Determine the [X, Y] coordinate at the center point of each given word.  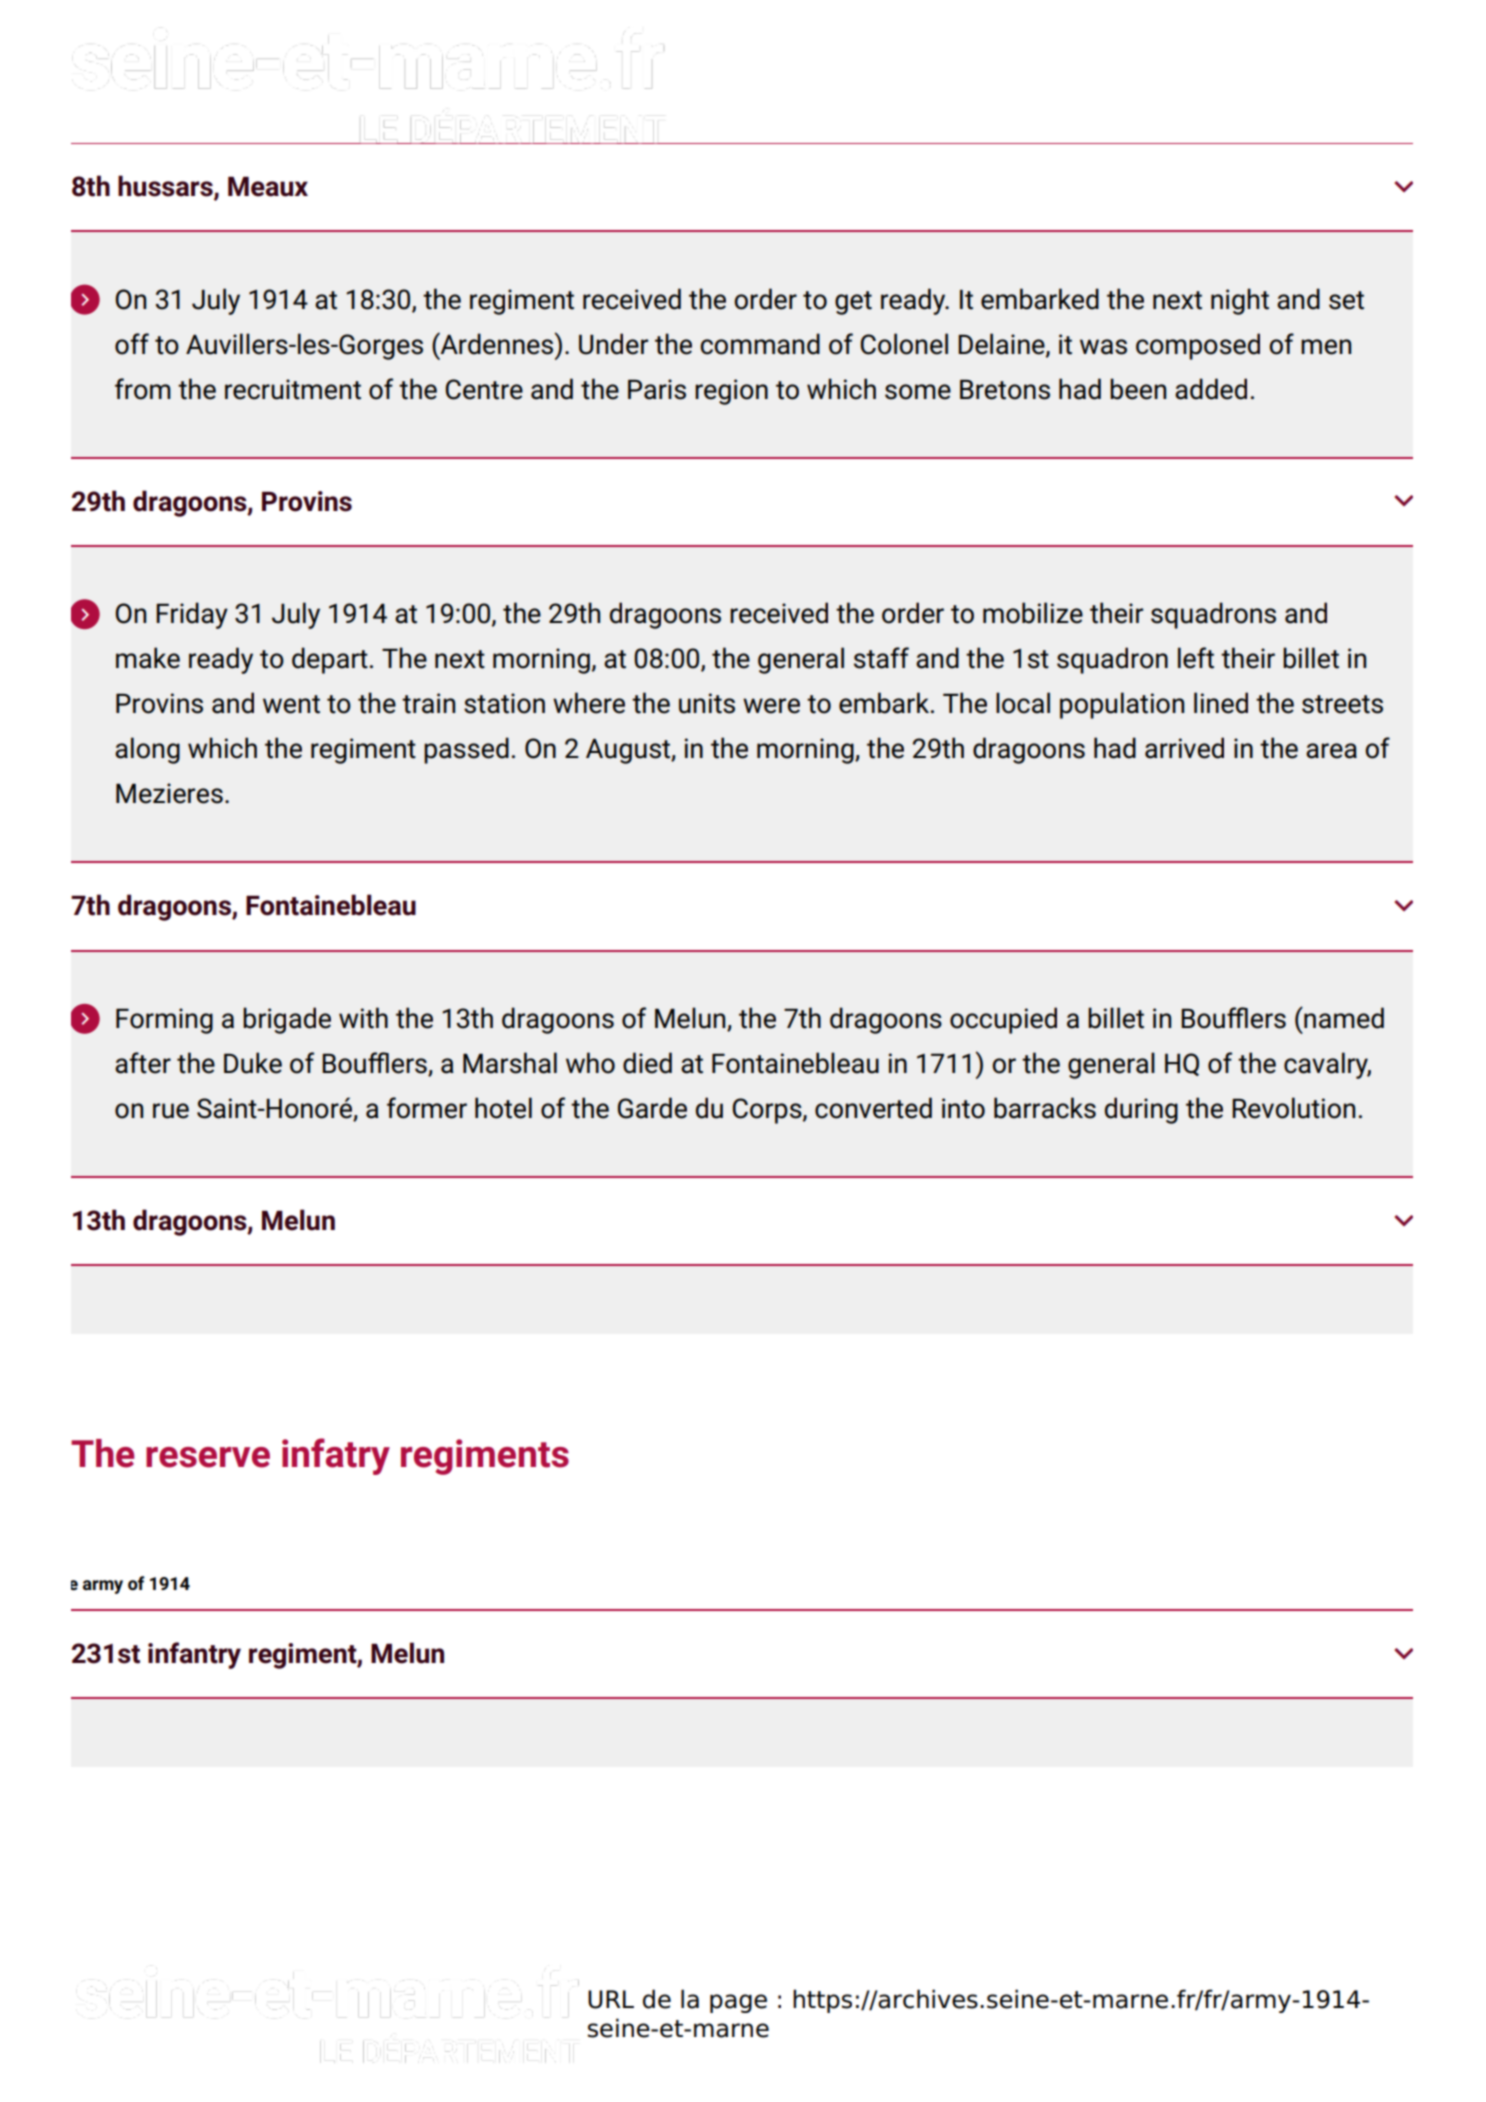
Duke [253, 1063]
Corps [768, 1111]
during [1141, 1110]
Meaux [268, 187]
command [760, 344]
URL [611, 1999]
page [738, 2003]
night [1240, 301]
